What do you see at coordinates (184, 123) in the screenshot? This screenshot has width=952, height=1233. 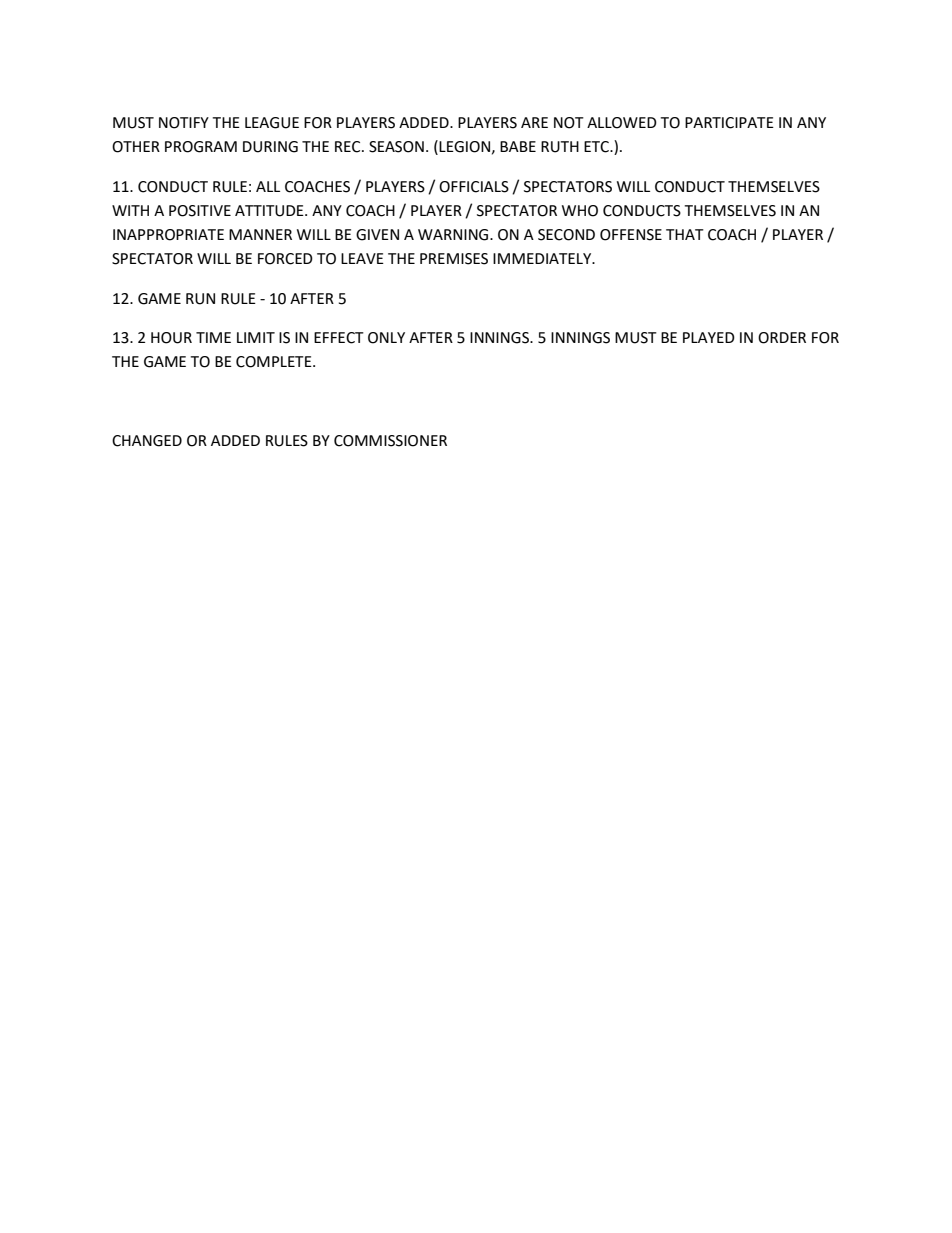 I see `NOTIFY` at bounding box center [184, 123].
